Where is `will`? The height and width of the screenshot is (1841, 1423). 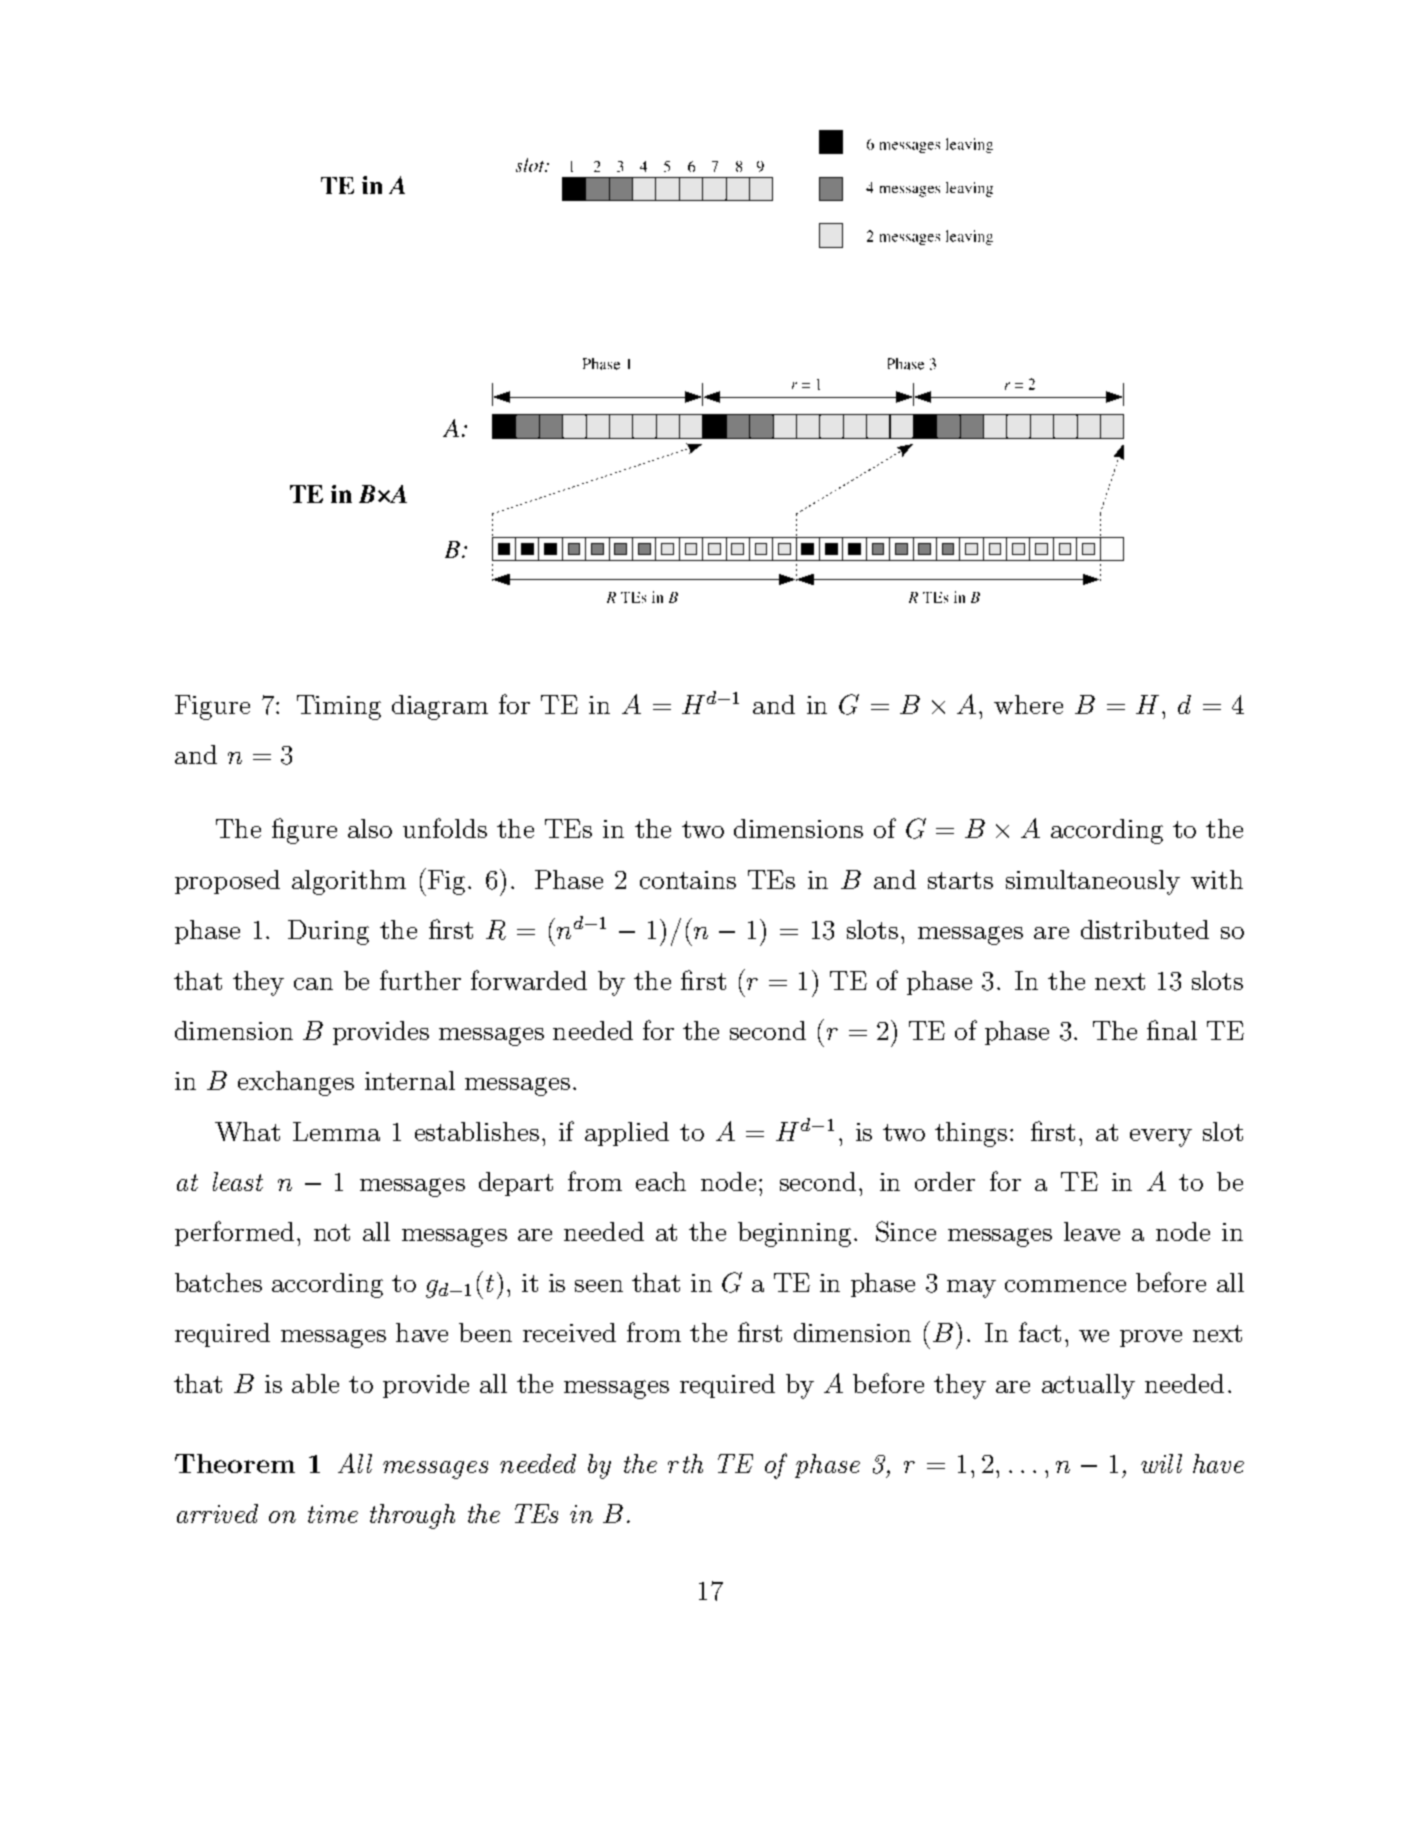
will is located at coordinates (1161, 1463).
